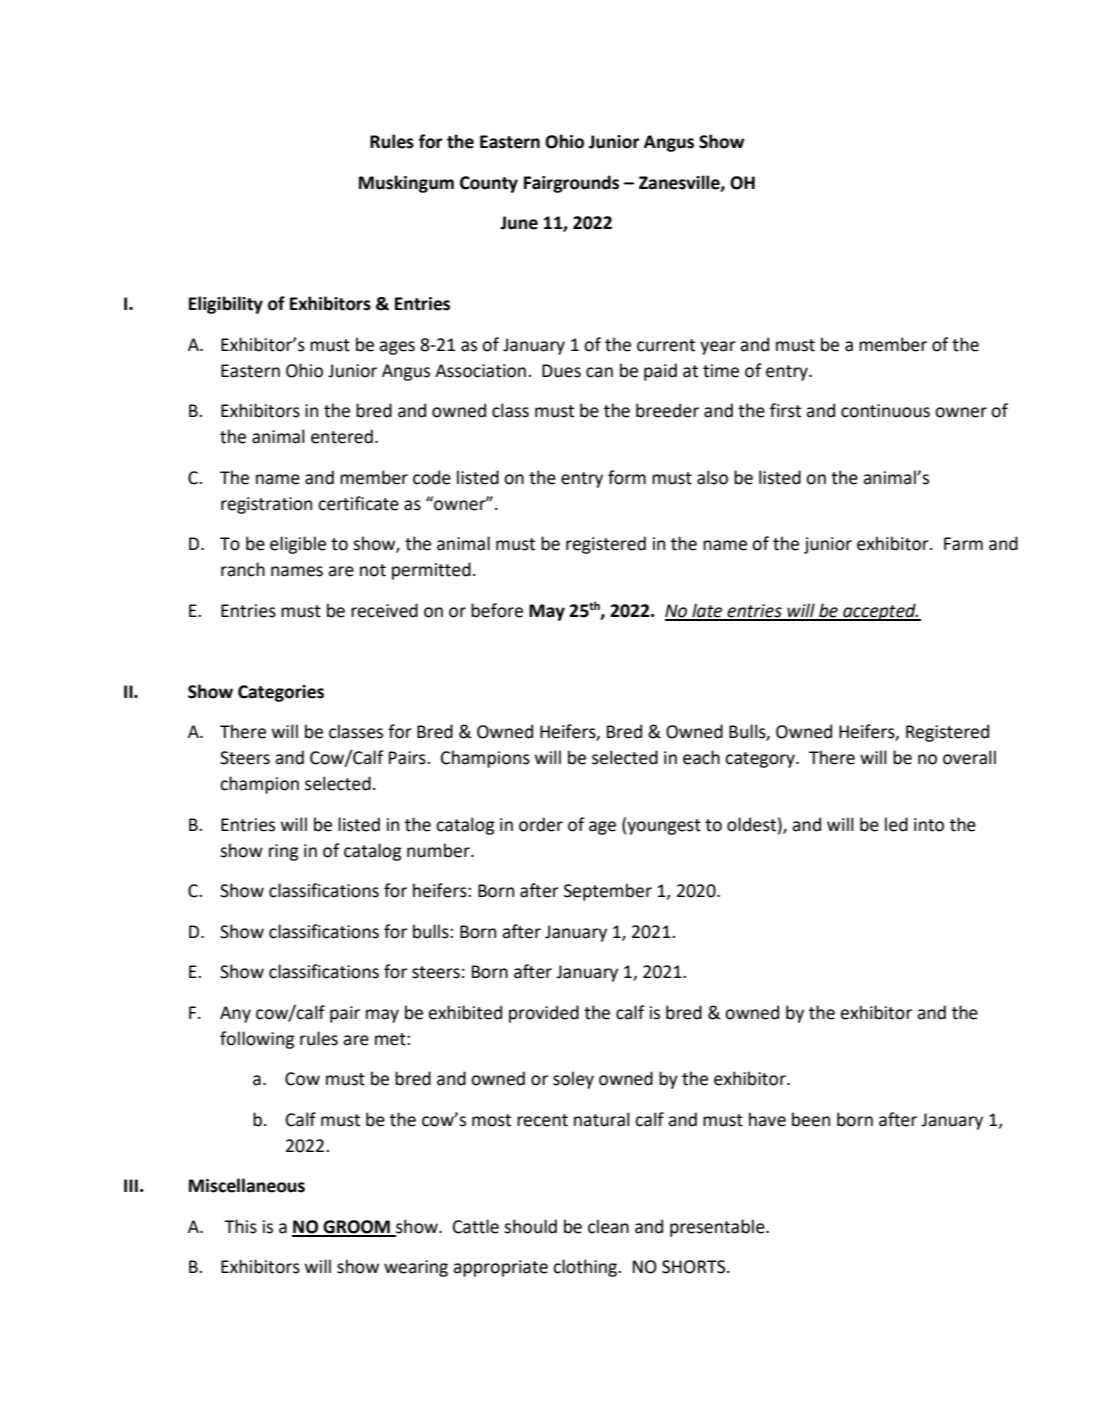 The width and height of the screenshot is (1101, 1425). I want to click on overall, so click(969, 757).
